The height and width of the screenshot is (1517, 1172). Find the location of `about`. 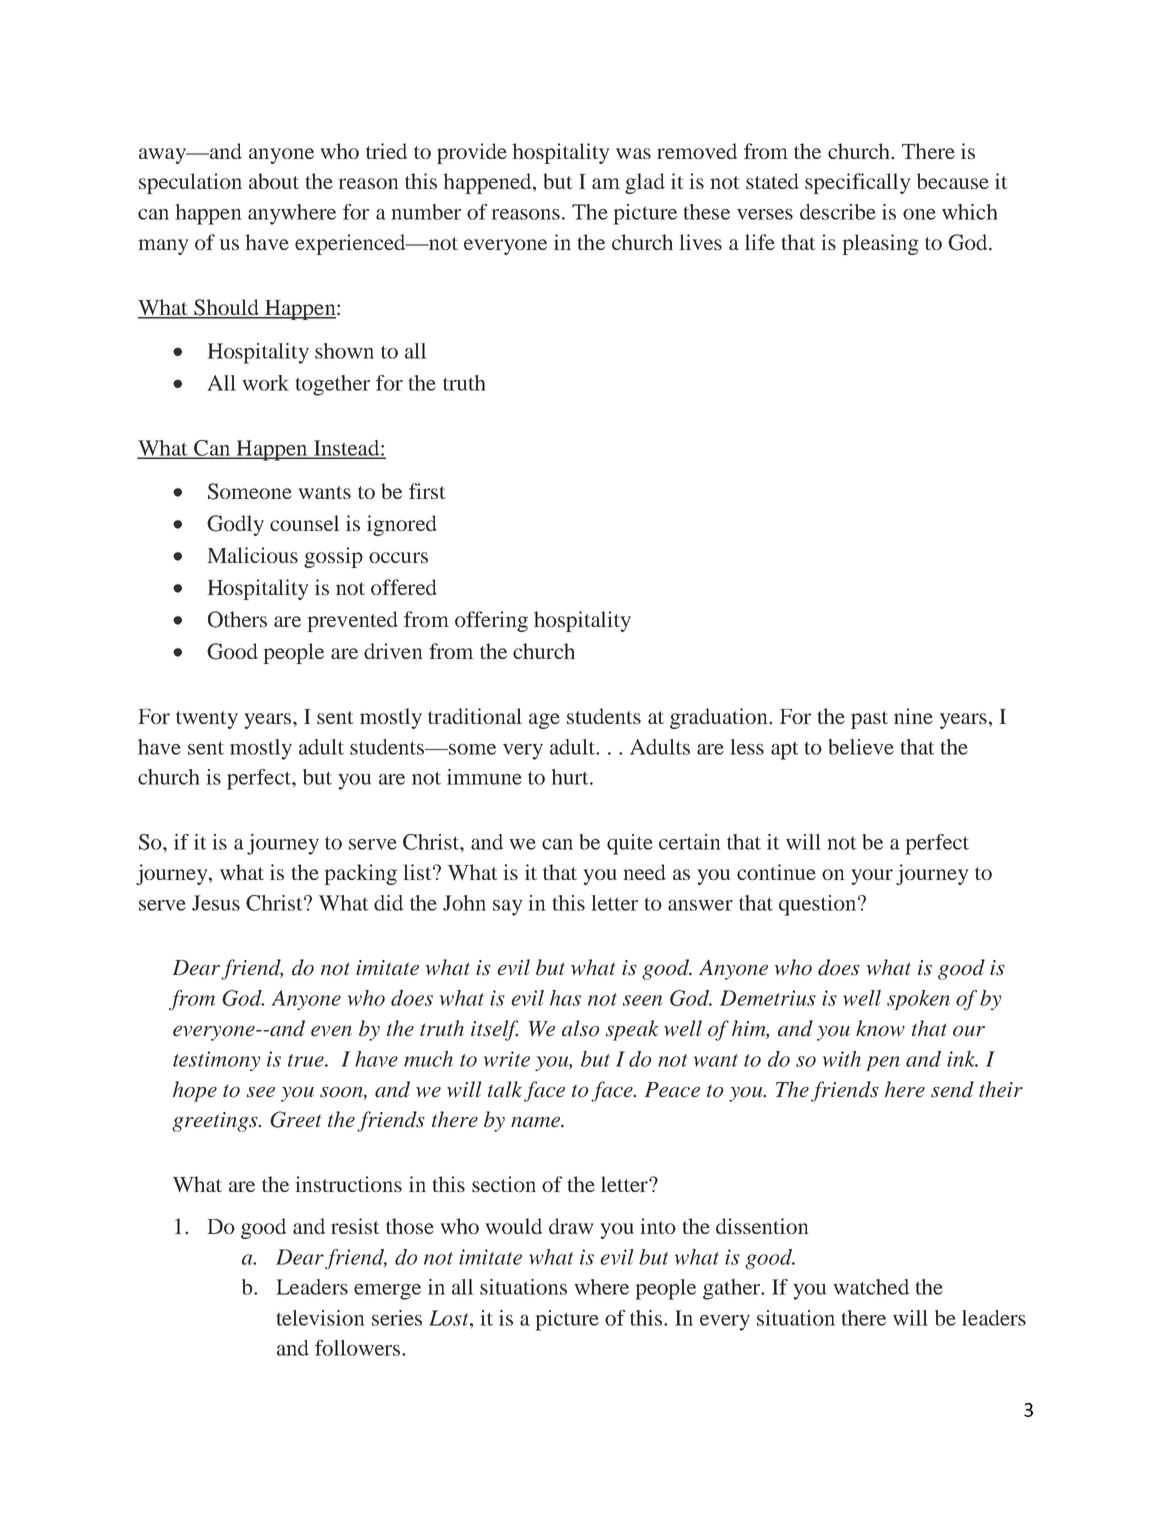

about is located at coordinates (274, 181).
